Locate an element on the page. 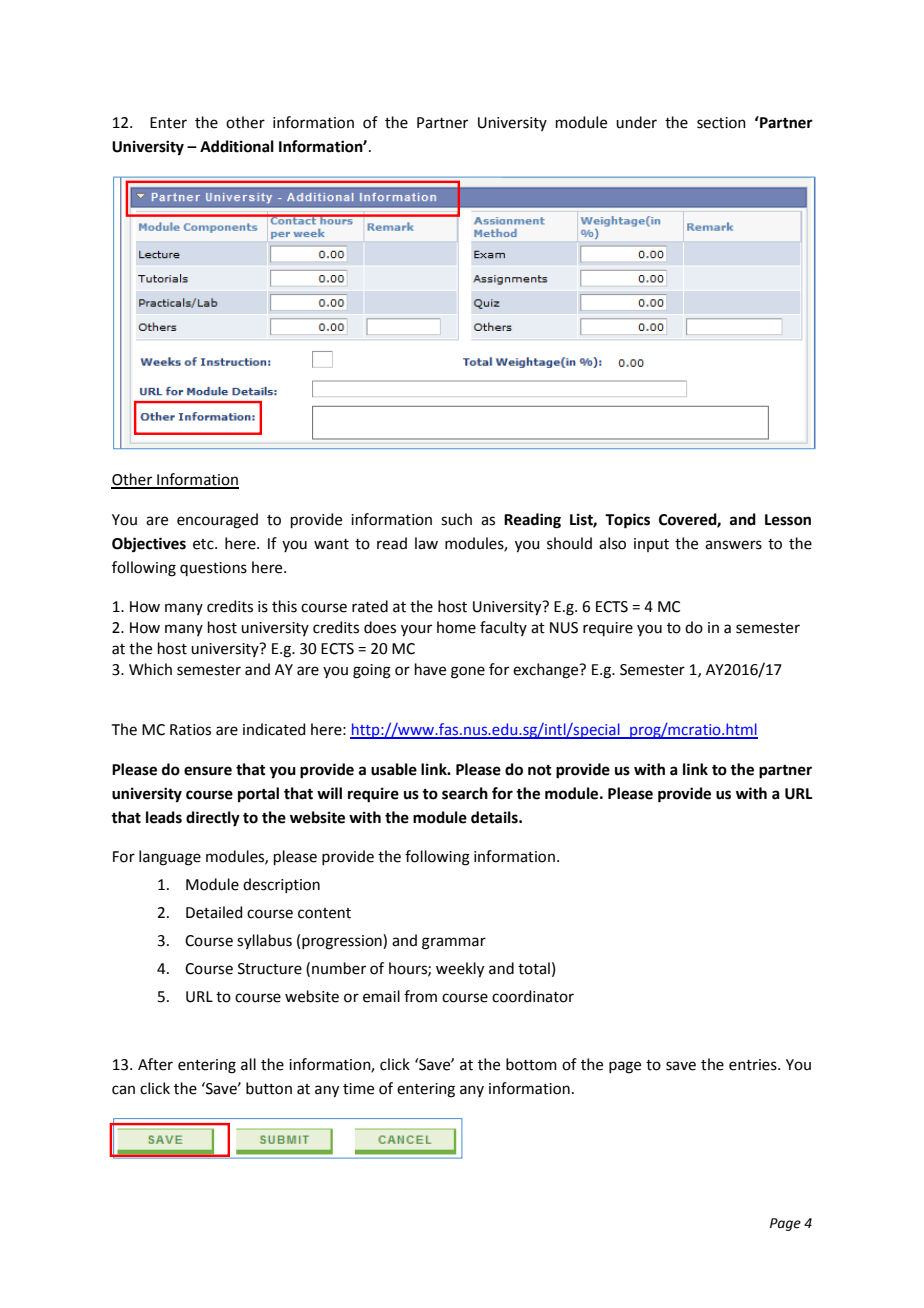 The height and width of the page is (1308, 924). section is located at coordinates (721, 123).
